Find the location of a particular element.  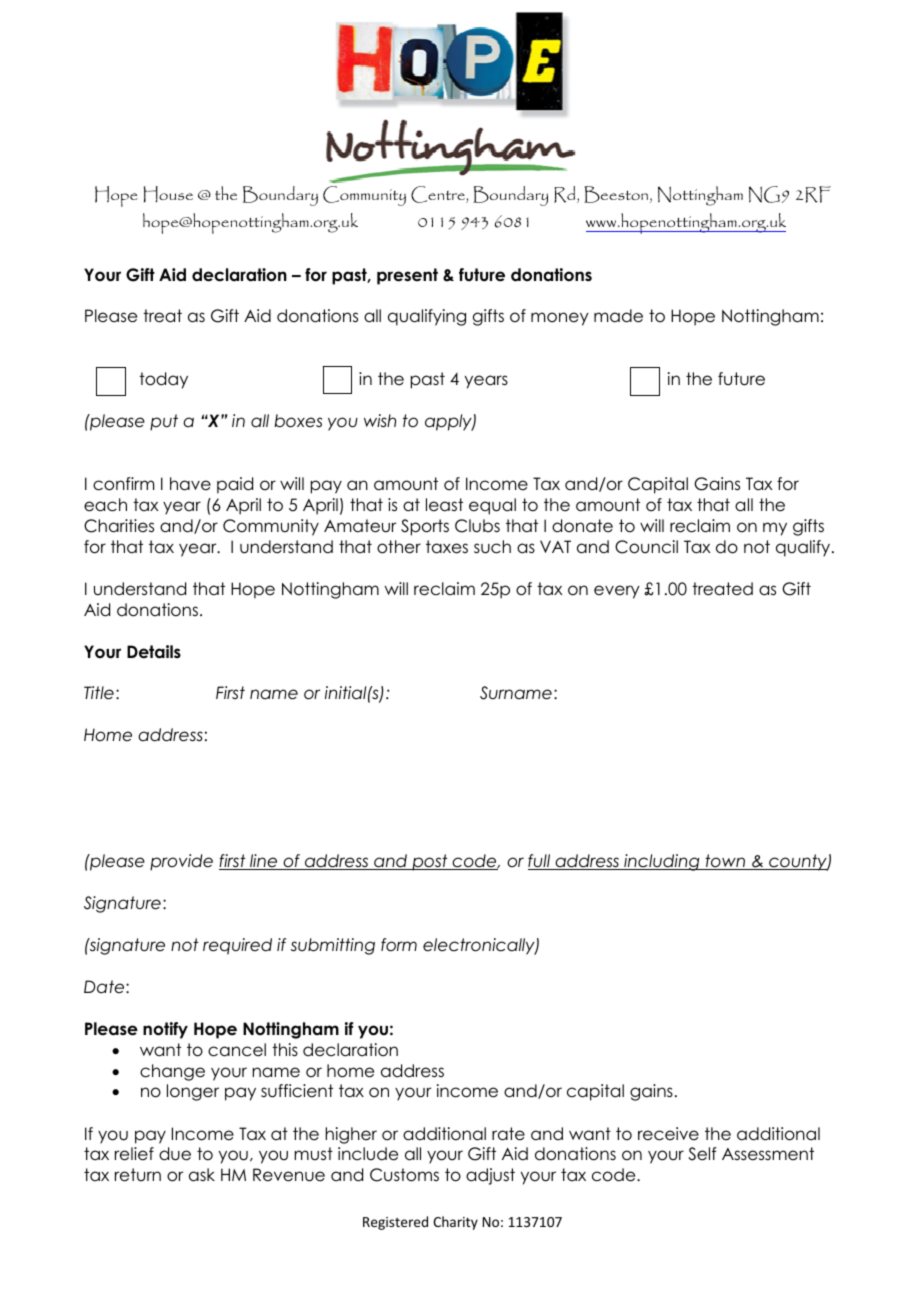

Centre is located at coordinates (439, 194).
